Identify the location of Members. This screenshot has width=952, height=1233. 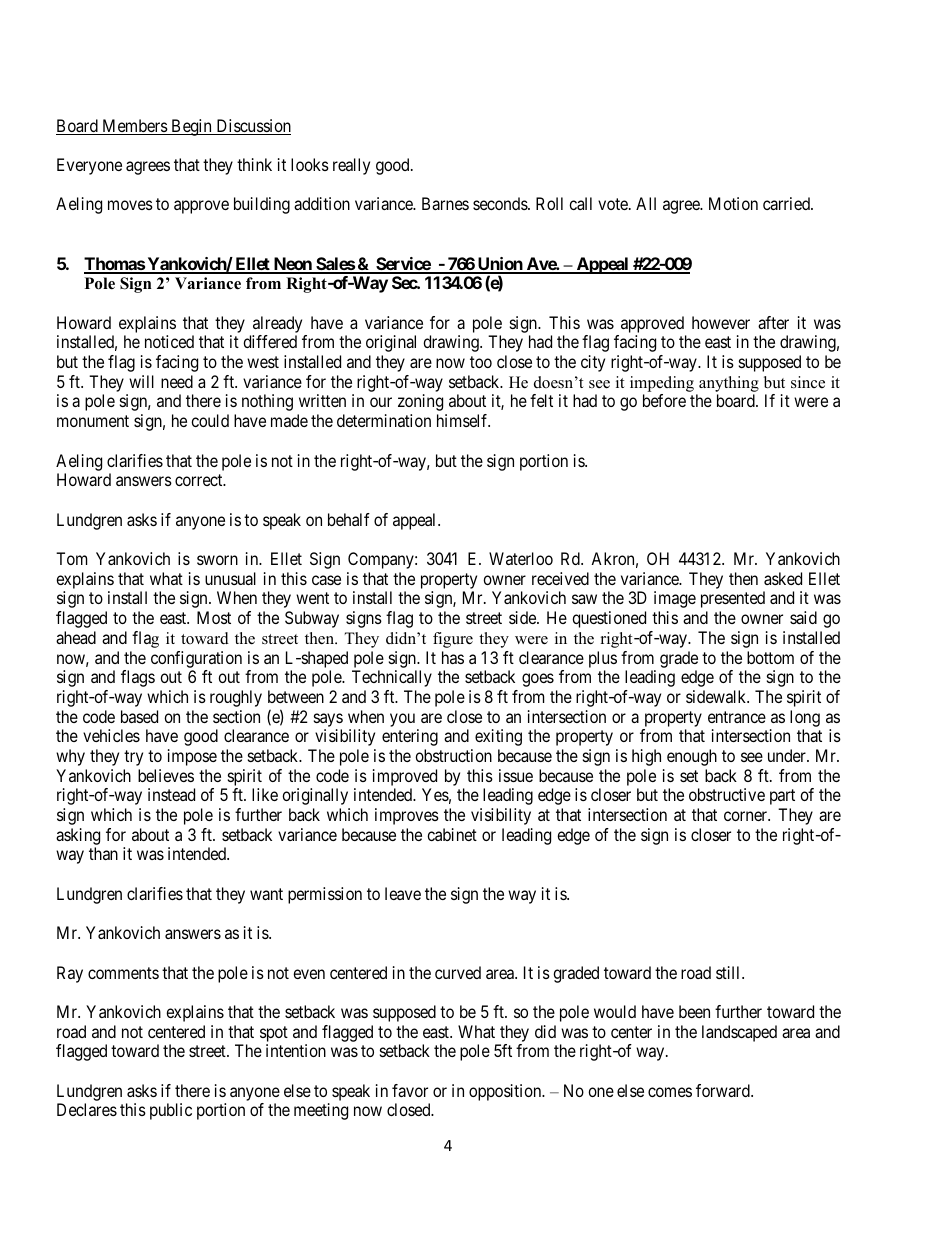
(134, 127).
